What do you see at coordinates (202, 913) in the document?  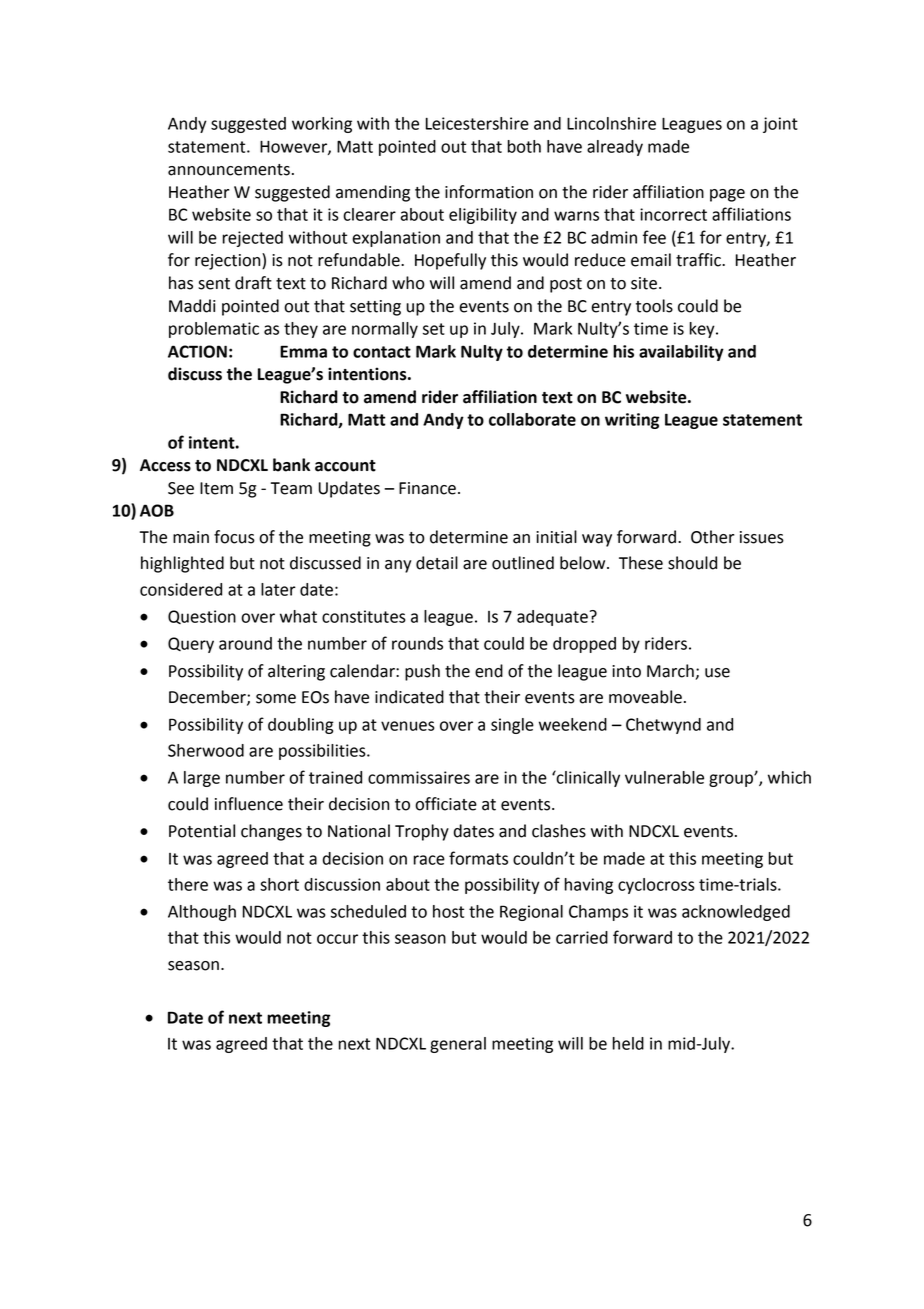 I see `Although` at bounding box center [202, 913].
